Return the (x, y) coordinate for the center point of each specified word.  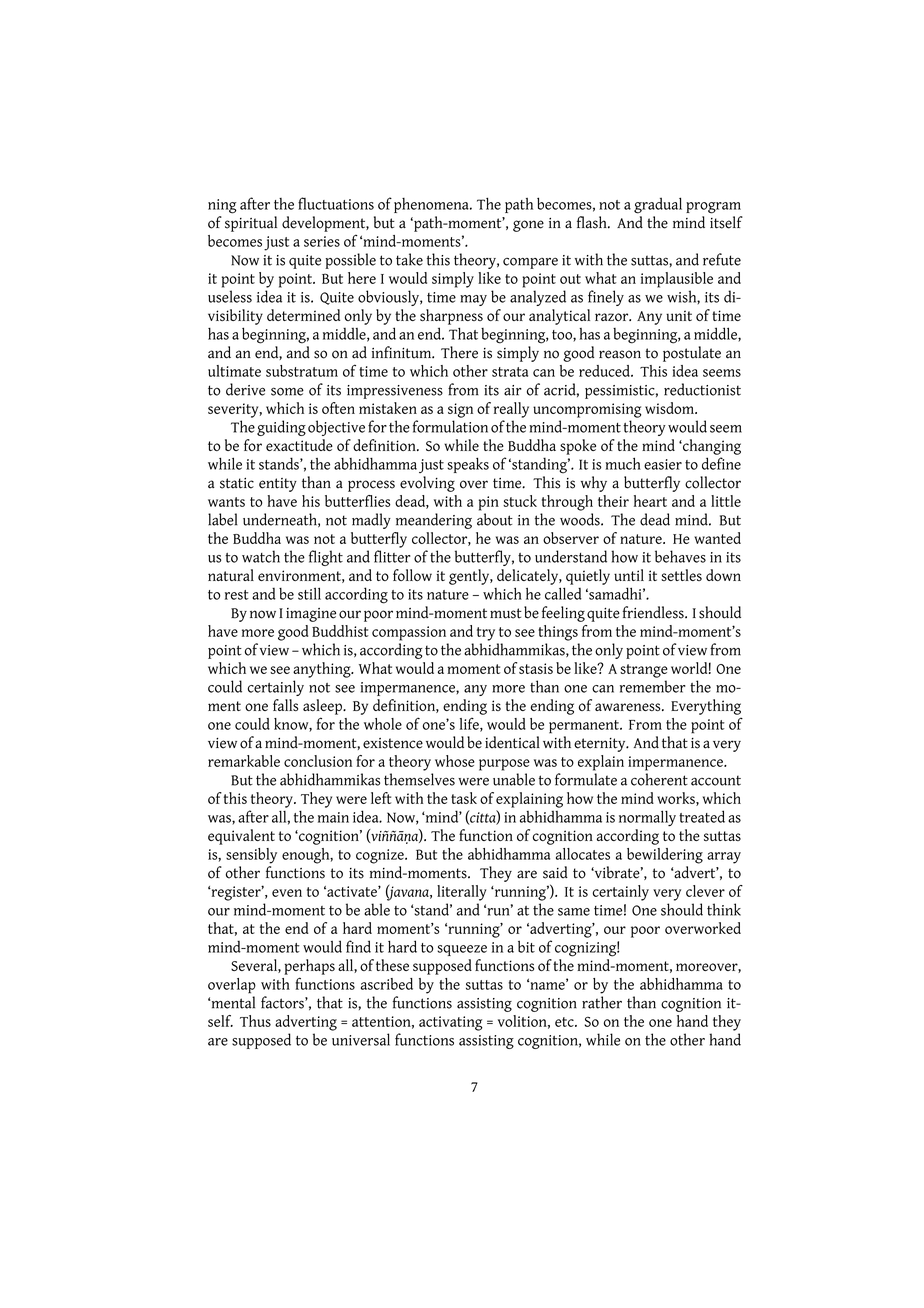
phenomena (432, 205)
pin (489, 503)
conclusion (318, 761)
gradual (658, 205)
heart (650, 501)
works (677, 799)
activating (451, 1023)
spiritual (251, 224)
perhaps (309, 967)
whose (455, 761)
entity (278, 485)
